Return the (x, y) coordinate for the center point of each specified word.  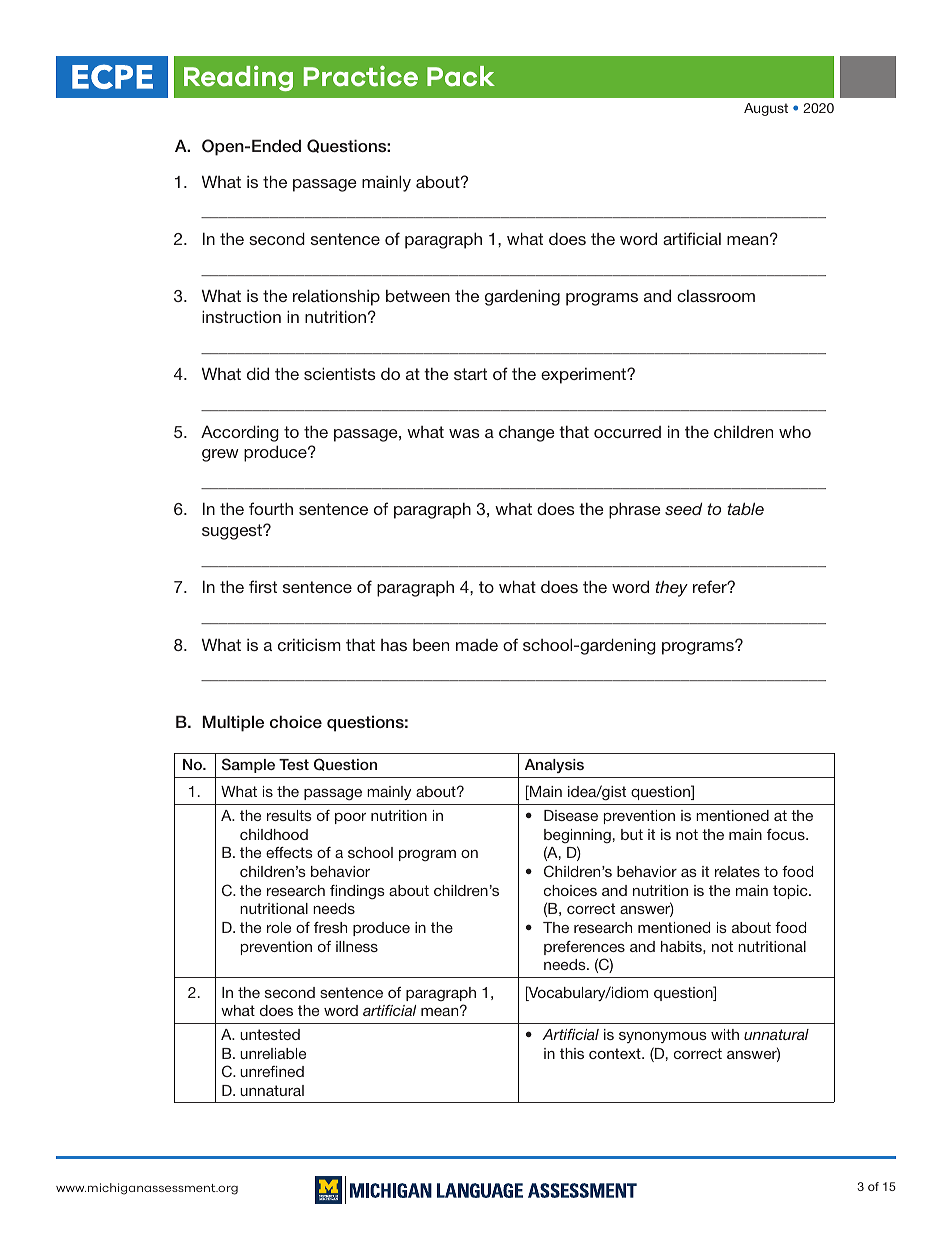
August (766, 109)
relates (737, 871)
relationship (336, 297)
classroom (716, 296)
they (671, 588)
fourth (271, 508)
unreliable (273, 1053)
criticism (309, 645)
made (477, 645)
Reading (238, 78)
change (527, 433)
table (745, 508)
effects (289, 852)
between (418, 296)
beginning (577, 836)
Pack (461, 76)
